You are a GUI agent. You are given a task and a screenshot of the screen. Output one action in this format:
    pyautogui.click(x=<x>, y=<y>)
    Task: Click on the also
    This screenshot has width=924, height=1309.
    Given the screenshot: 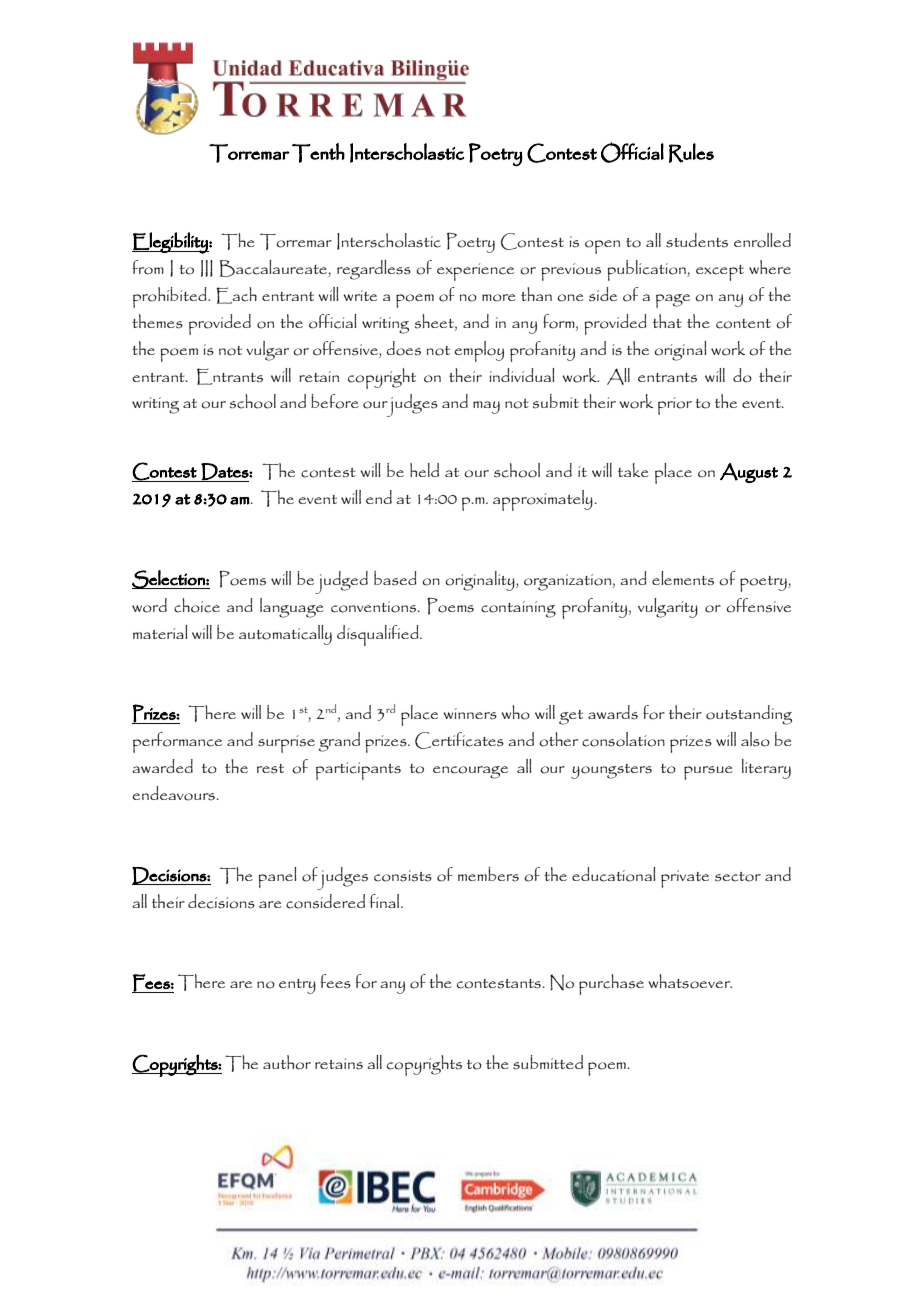 What is the action you would take?
    pyautogui.click(x=755, y=739)
